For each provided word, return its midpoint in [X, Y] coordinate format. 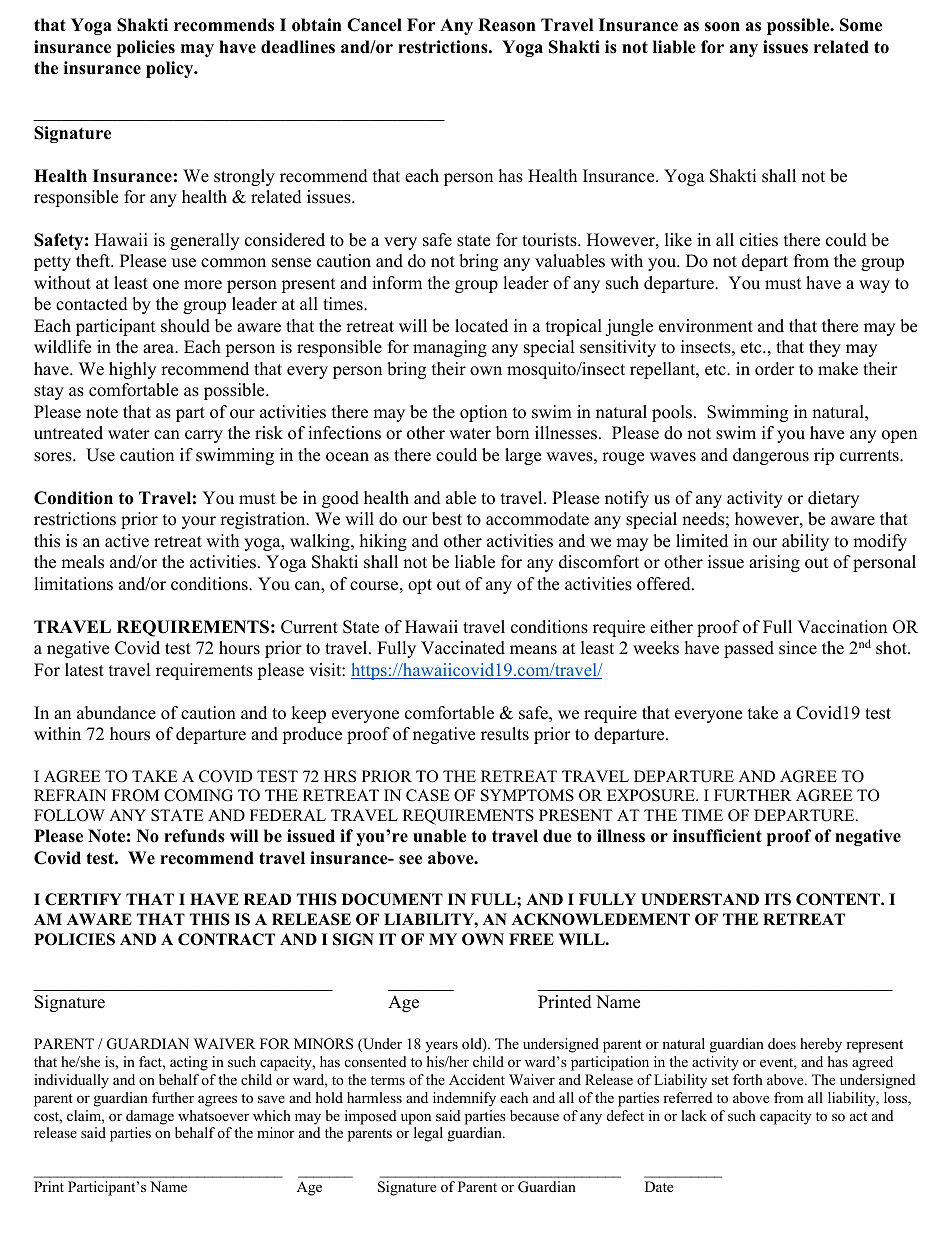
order [775, 369]
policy [171, 69]
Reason [507, 25]
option [483, 413]
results [505, 734]
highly [132, 370]
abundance [116, 713]
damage [150, 1117]
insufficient [717, 836]
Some [861, 25]
